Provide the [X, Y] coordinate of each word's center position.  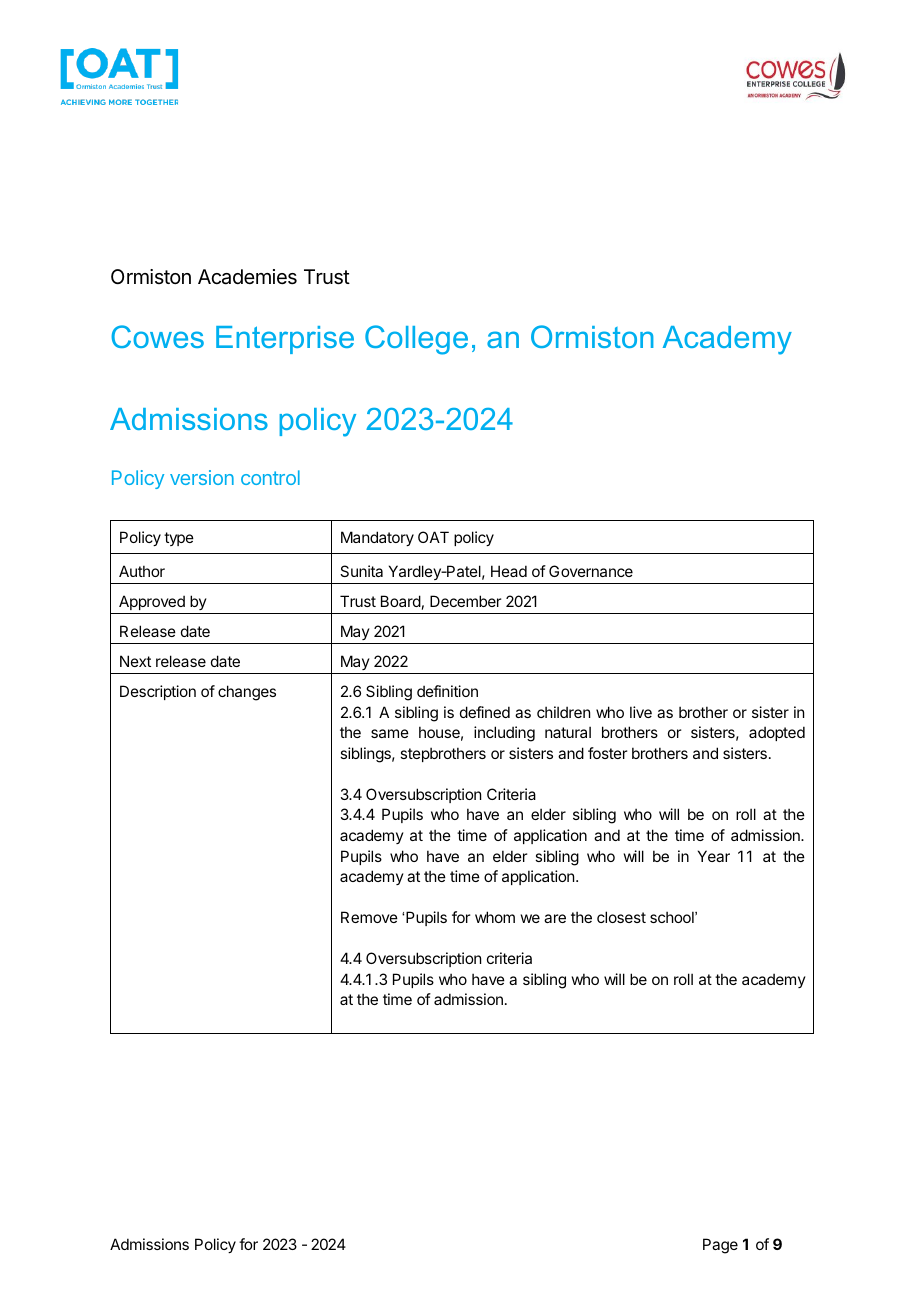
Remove [369, 917]
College [416, 340]
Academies [247, 277]
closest [621, 917]
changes [247, 693]
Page [720, 1246]
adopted [777, 733]
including [504, 734]
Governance [591, 571]
